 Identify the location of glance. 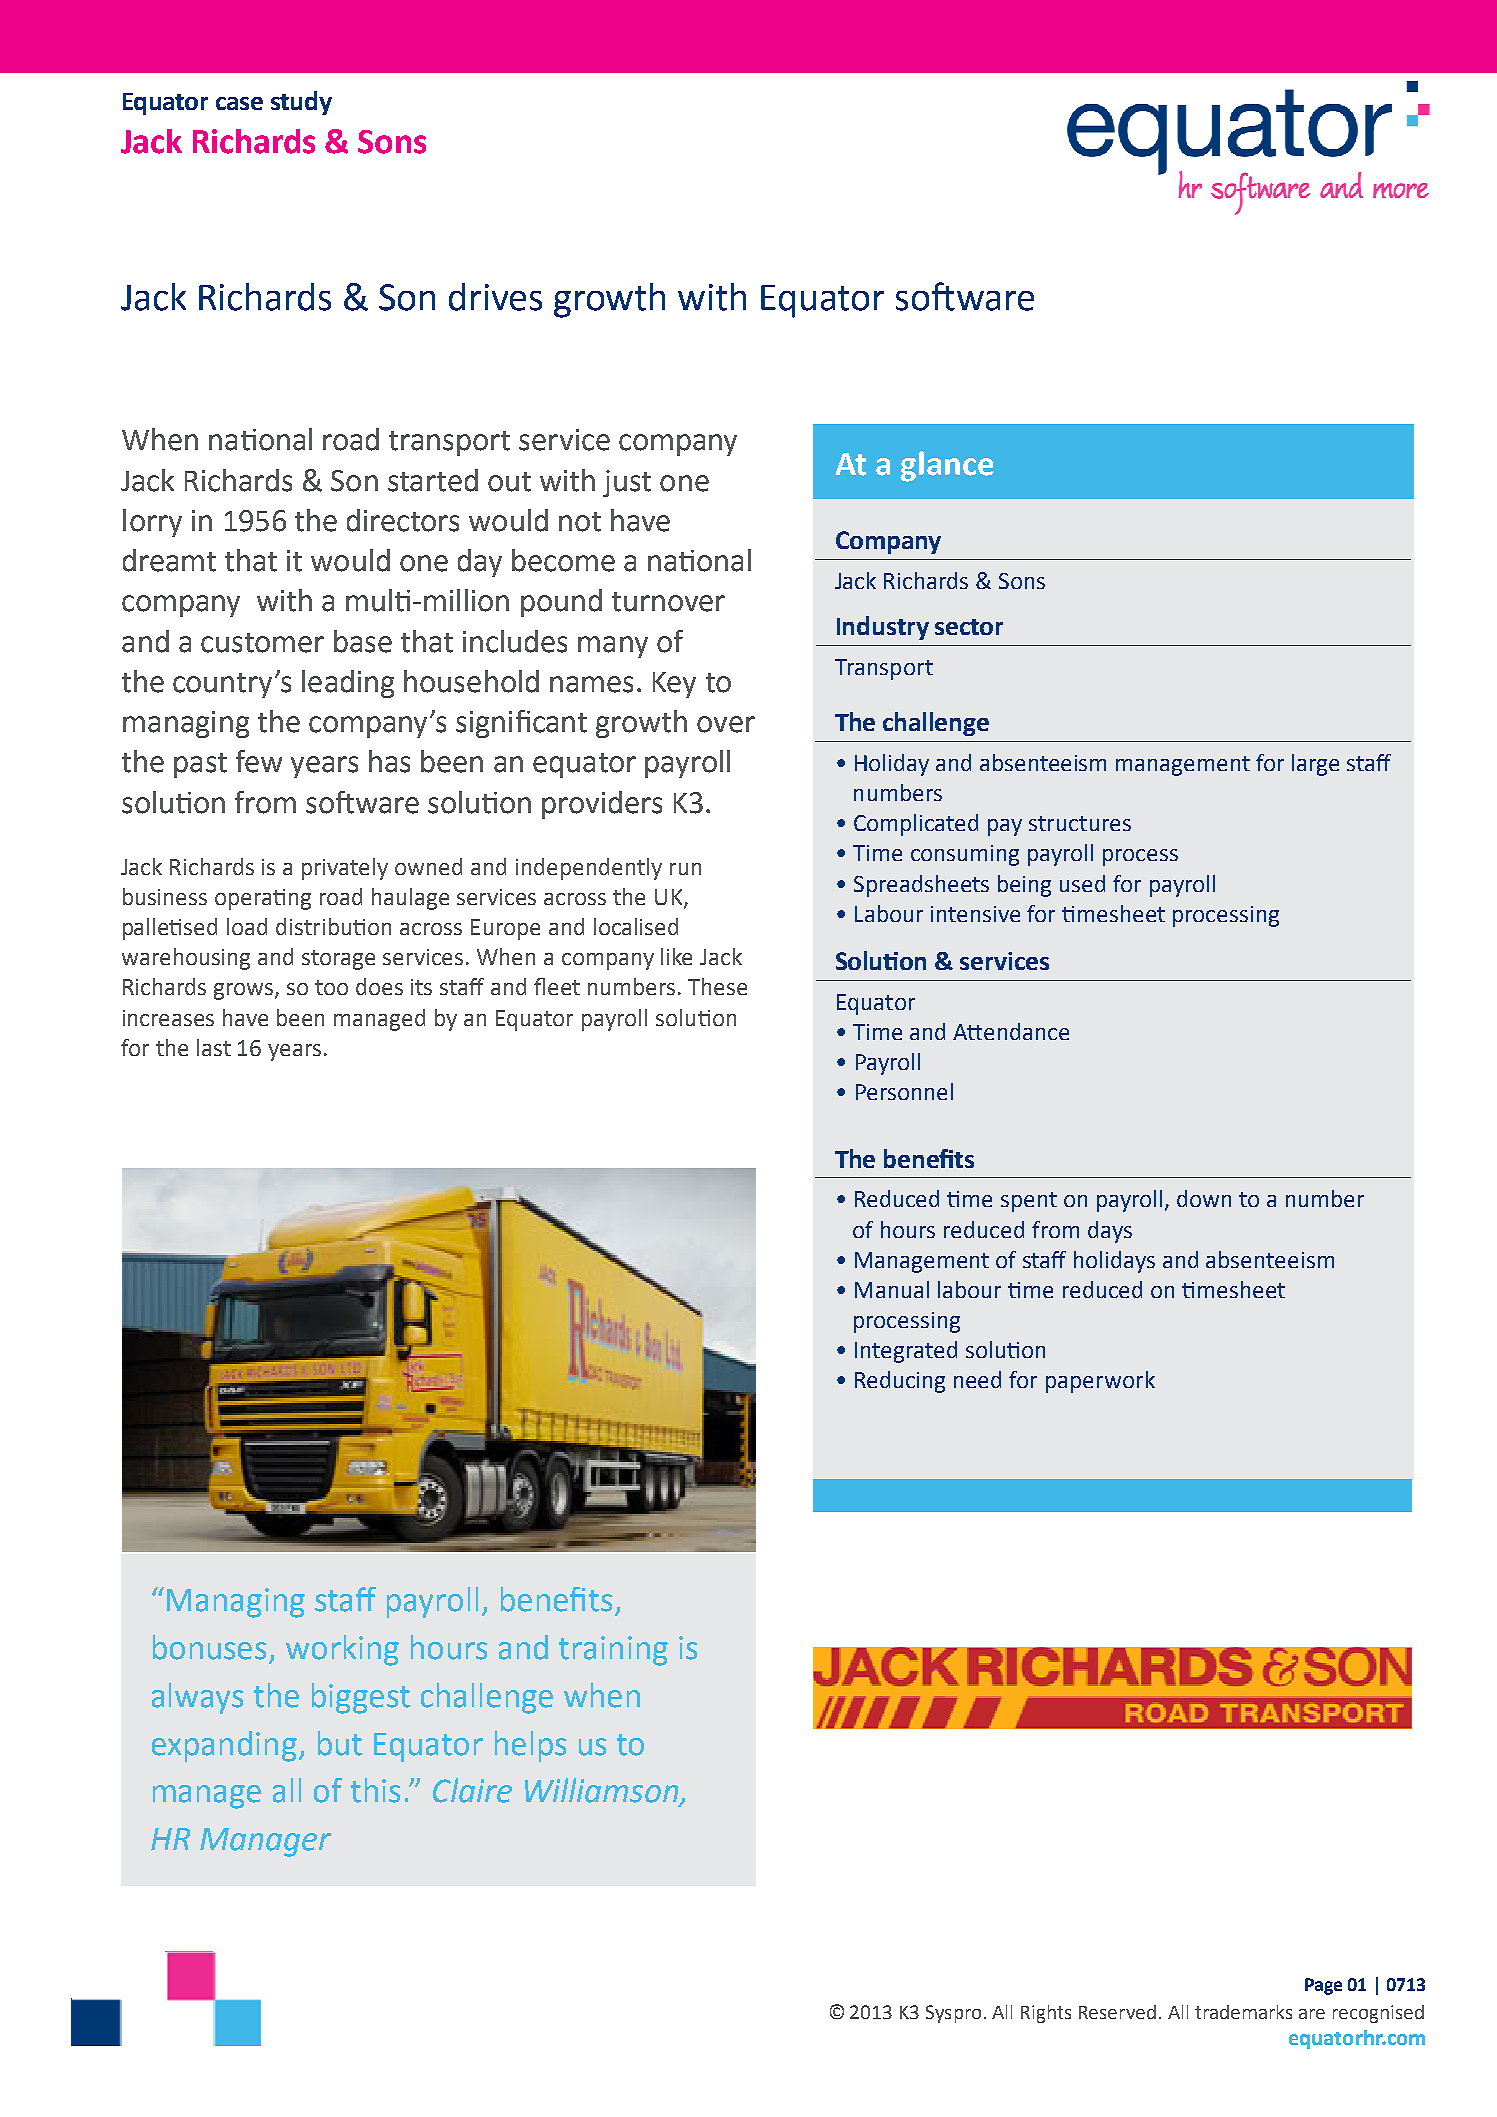
(946, 466).
